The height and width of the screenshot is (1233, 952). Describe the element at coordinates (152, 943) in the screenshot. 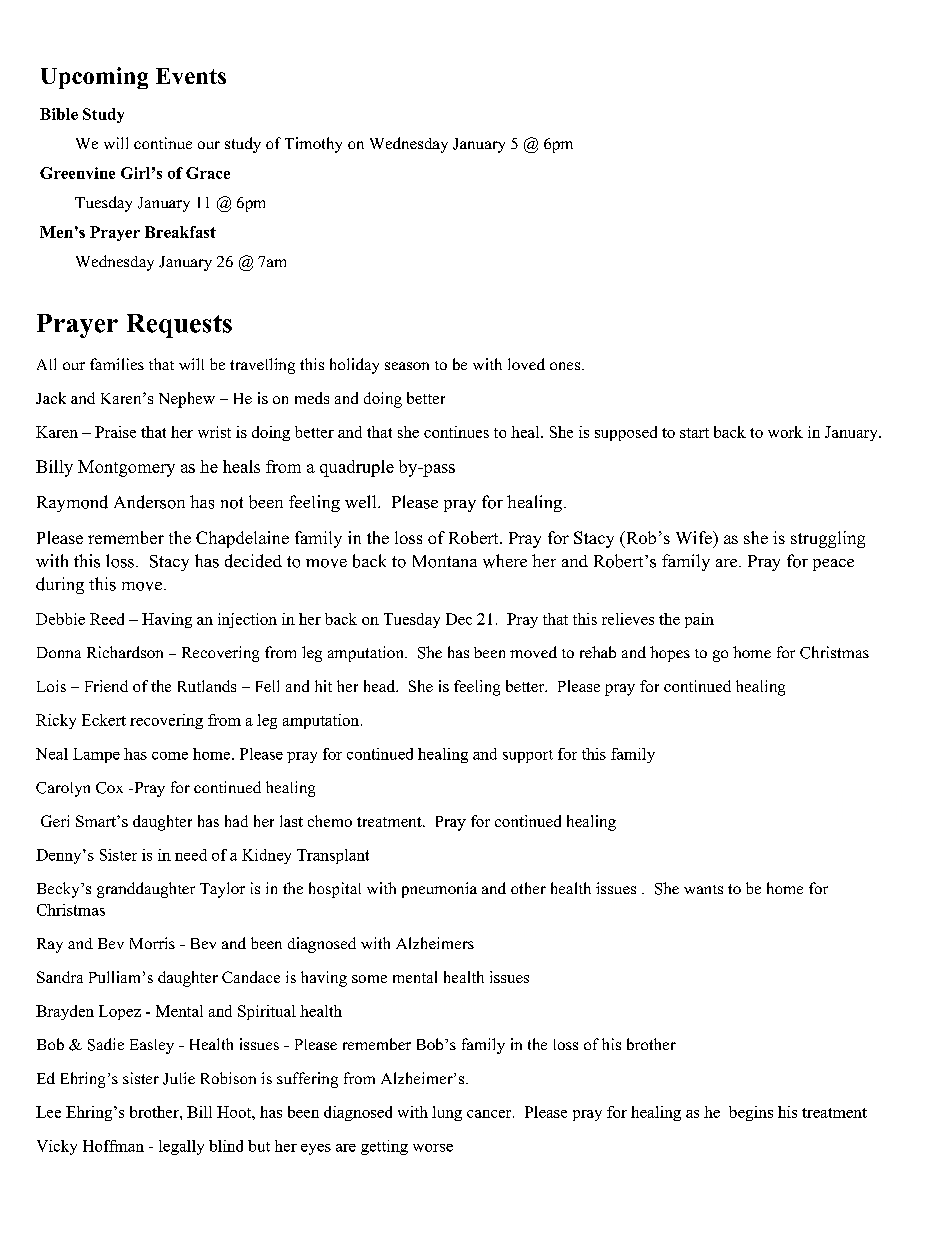

I see `Morris` at that location.
